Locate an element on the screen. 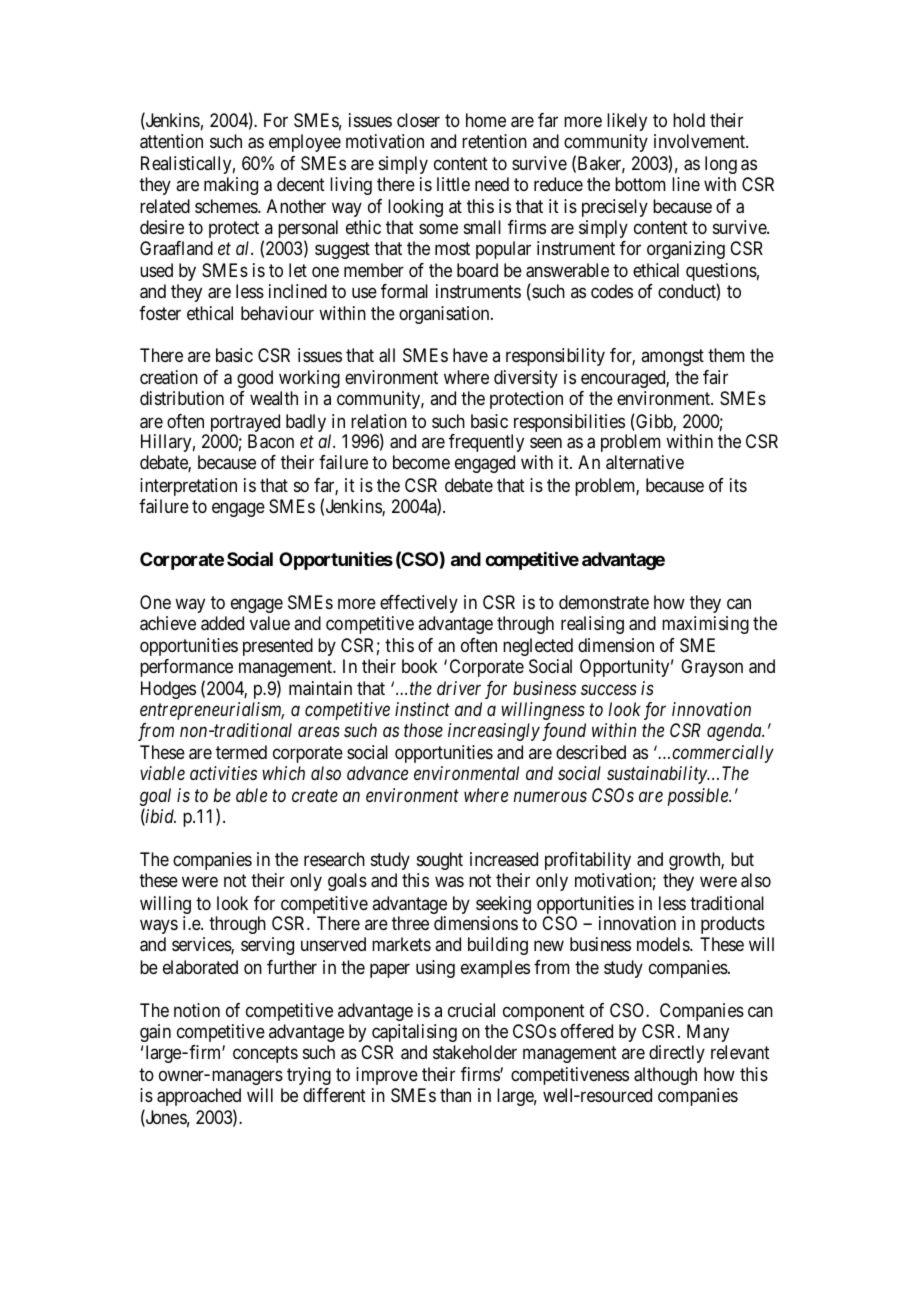  involvement is located at coordinates (700, 141).
